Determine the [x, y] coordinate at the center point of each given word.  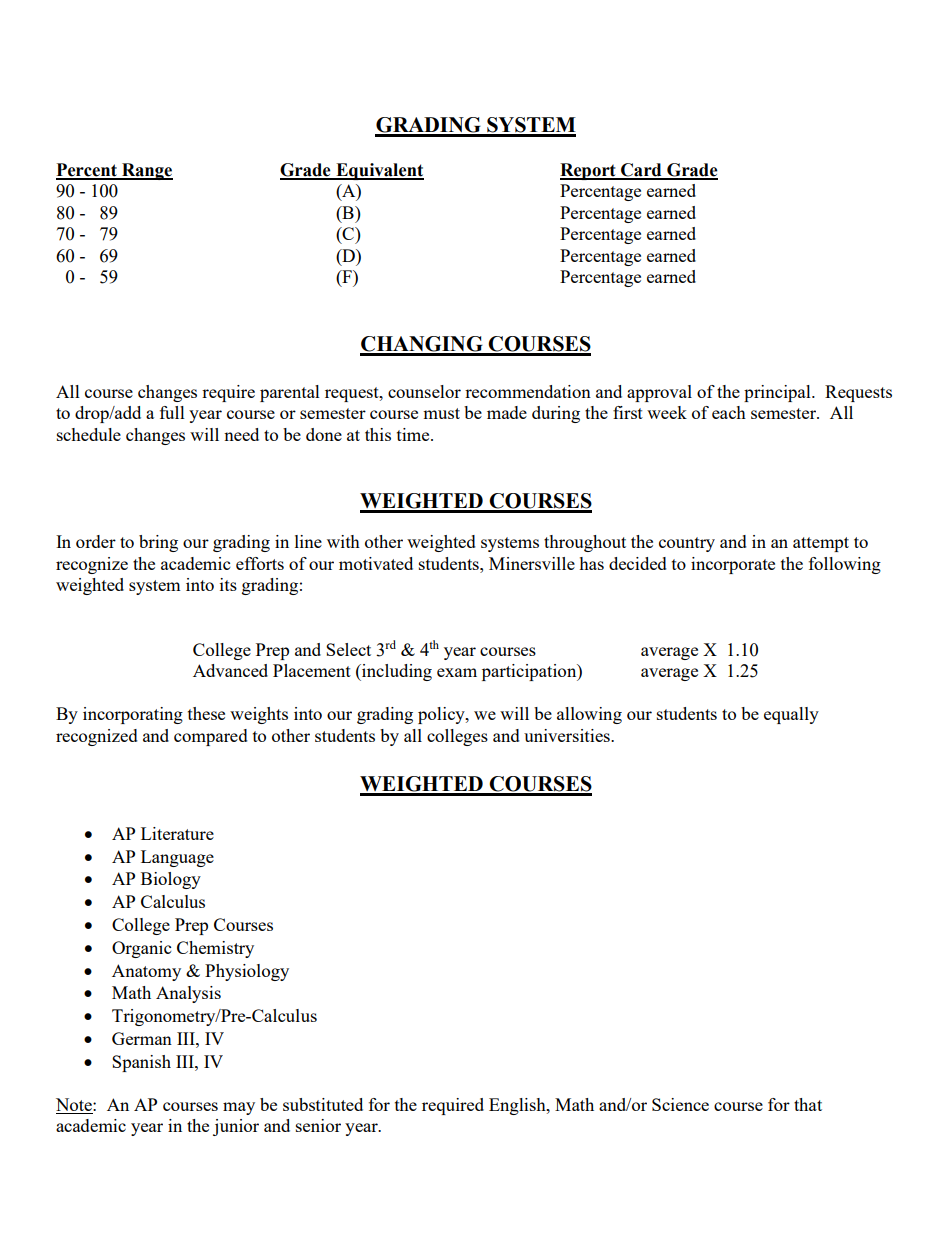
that [808, 1104]
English [518, 1106]
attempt [821, 544]
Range [146, 171]
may [239, 1108]
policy [442, 715]
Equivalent [379, 171]
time [414, 434]
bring [158, 543]
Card [641, 171]
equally [791, 715]
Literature [177, 833]
